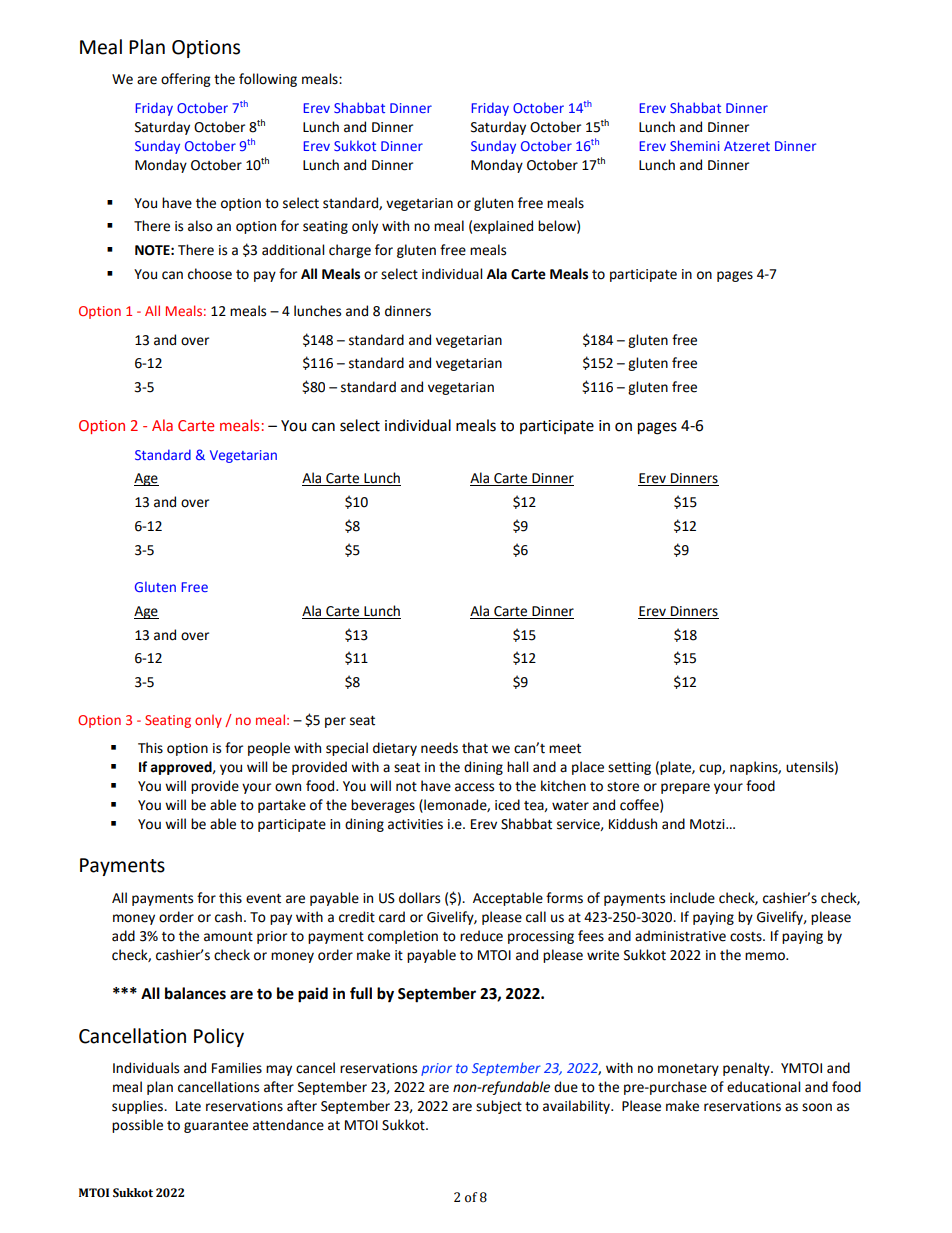 Image resolution: width=952 pixels, height=1233 pixels. I want to click on meet, so click(565, 749).
